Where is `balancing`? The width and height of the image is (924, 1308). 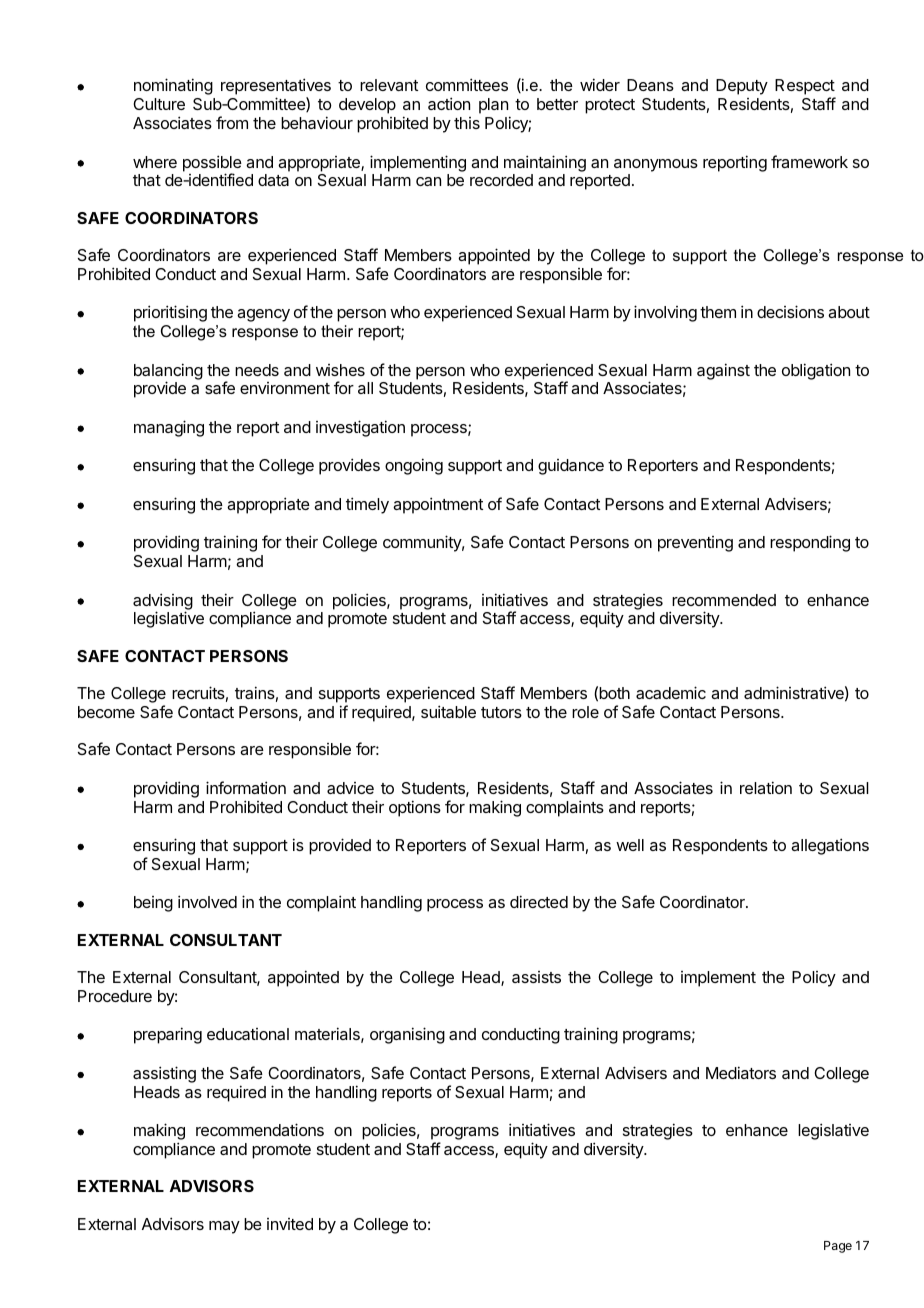
balancing is located at coordinates (168, 372).
